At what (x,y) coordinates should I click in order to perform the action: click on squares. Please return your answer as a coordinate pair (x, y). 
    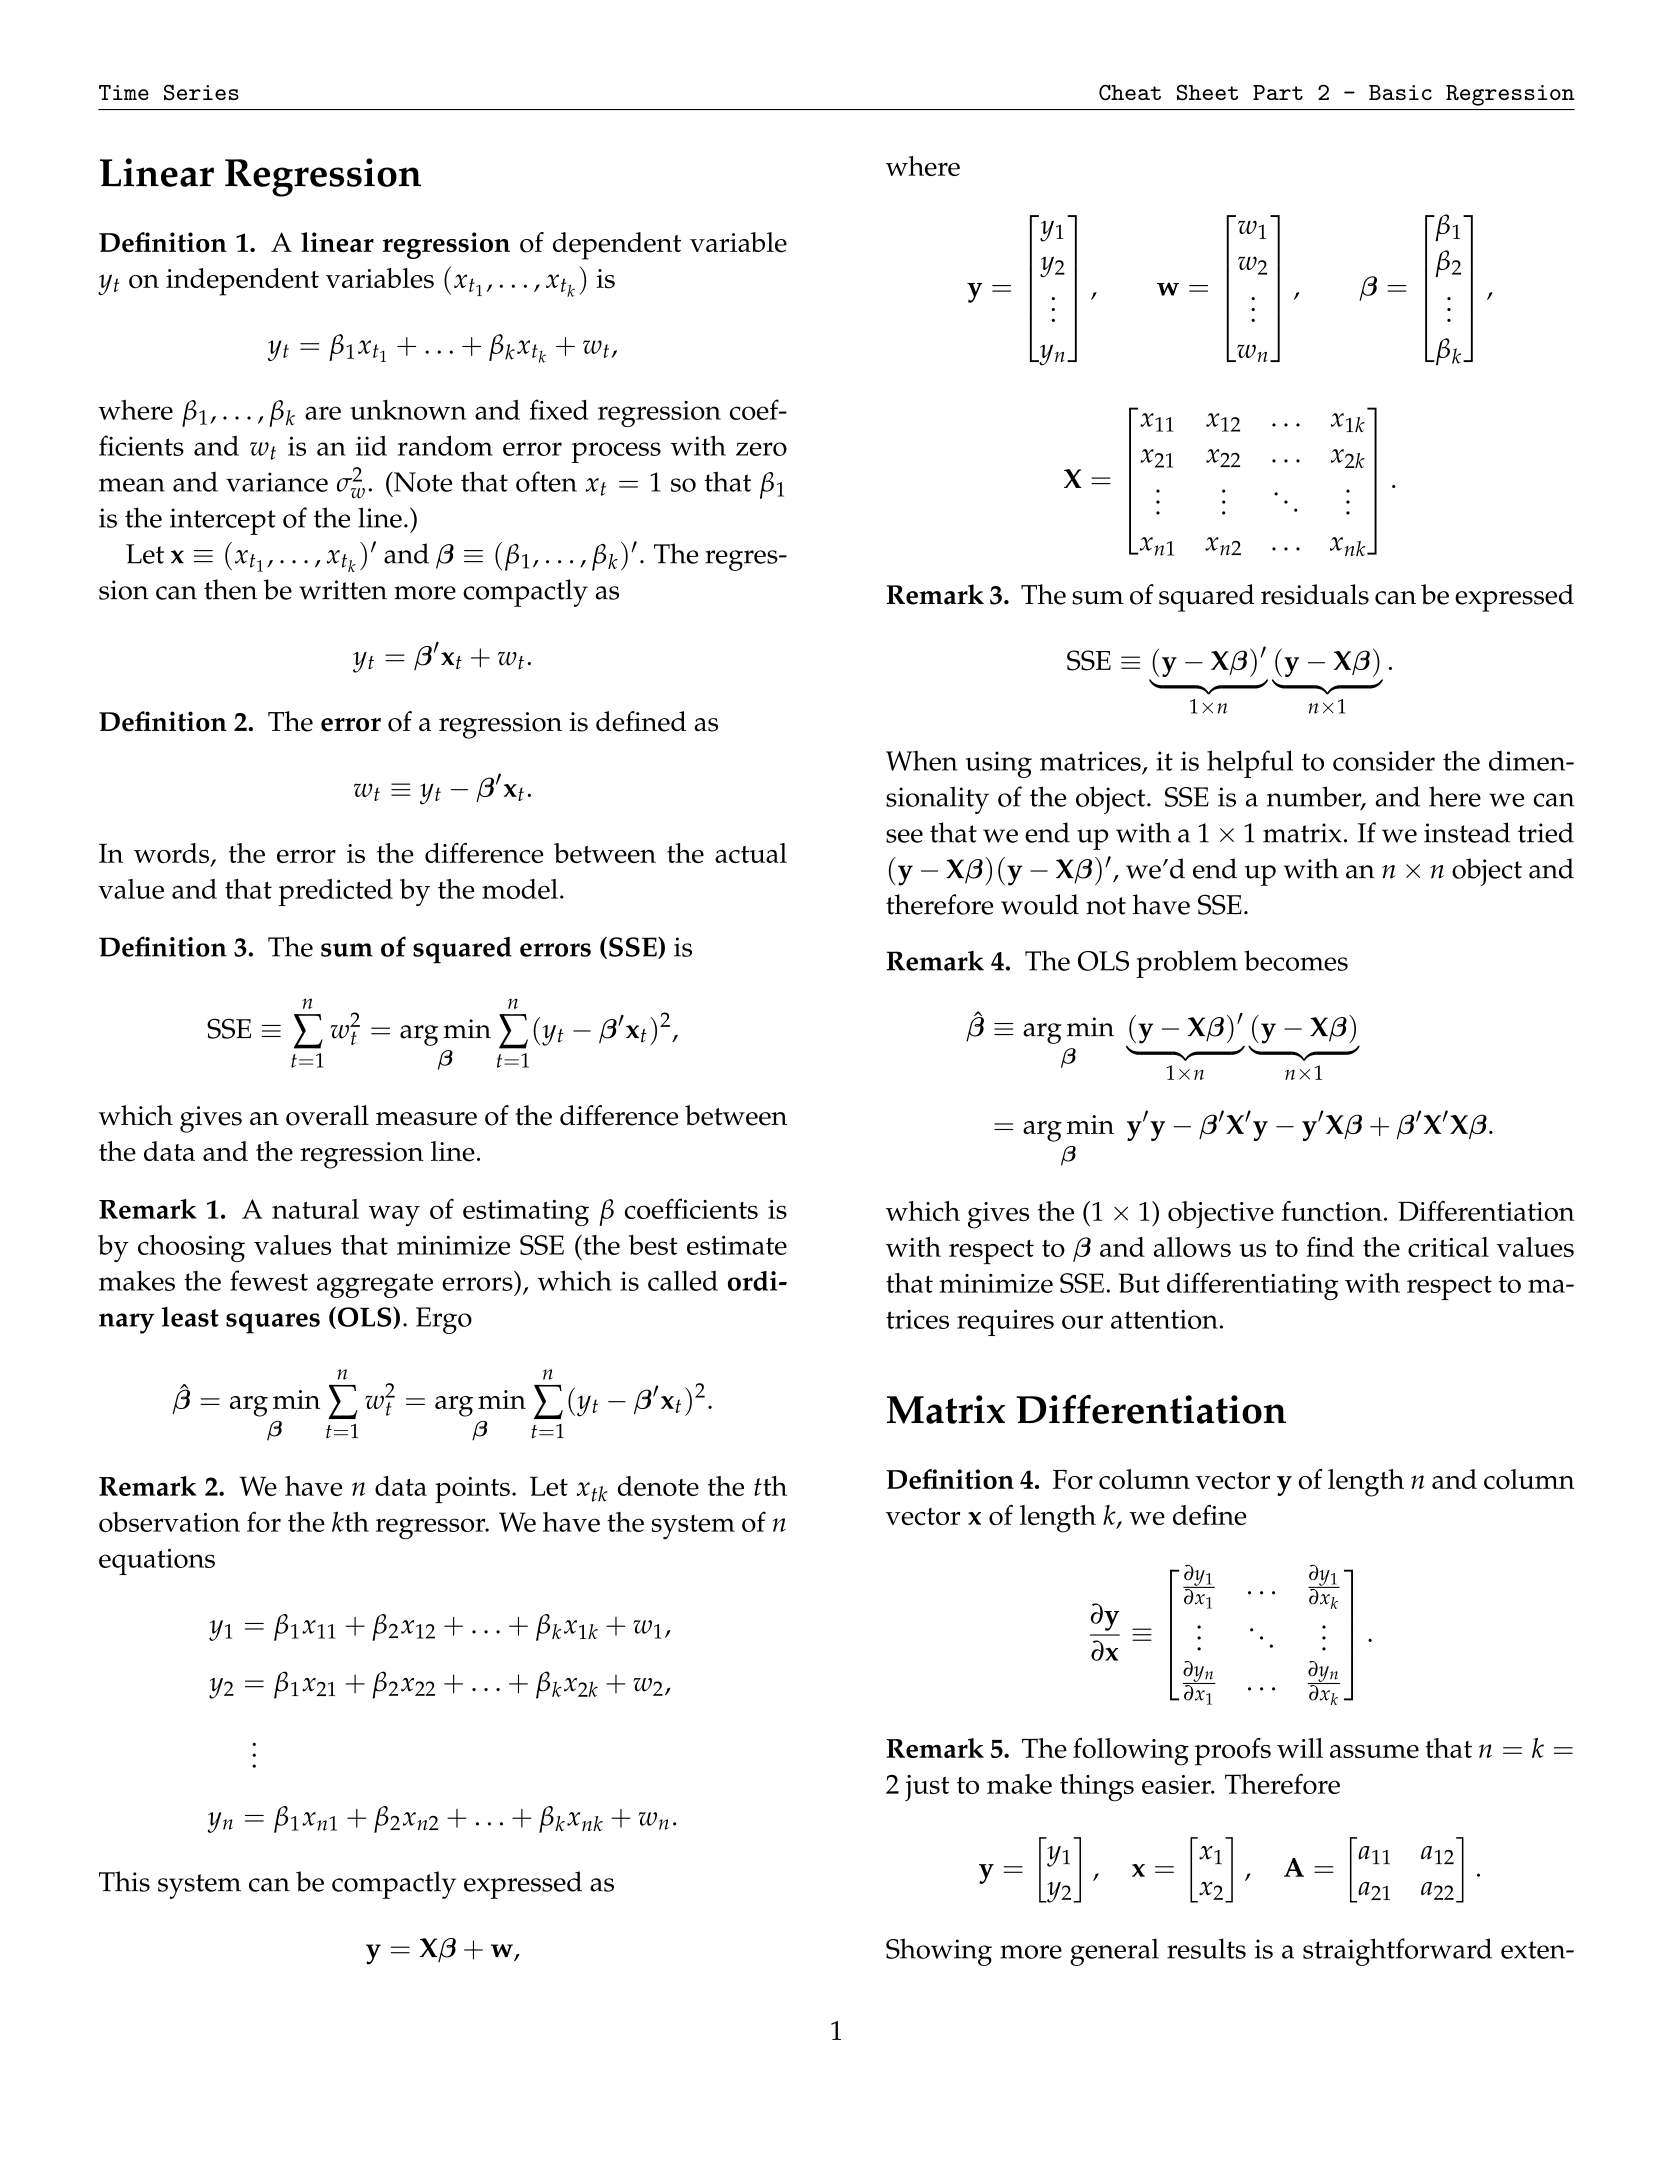
    Looking at the image, I should click on (273, 1323).
